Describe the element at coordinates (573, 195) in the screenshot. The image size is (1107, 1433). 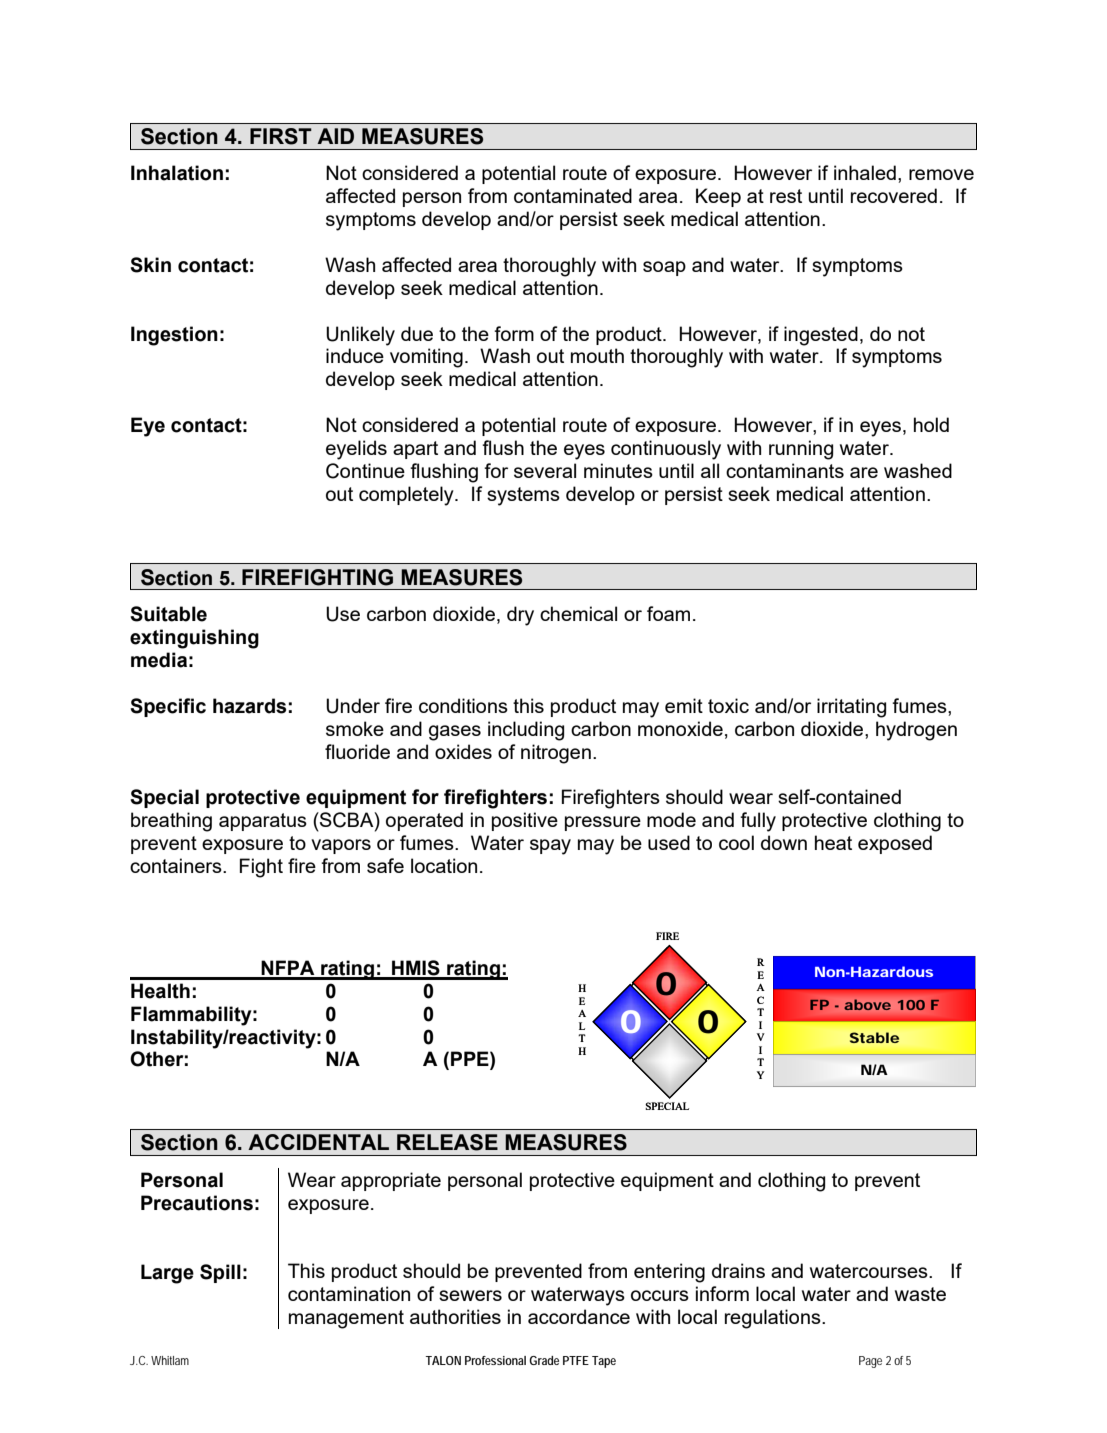
I see `contaminated` at that location.
